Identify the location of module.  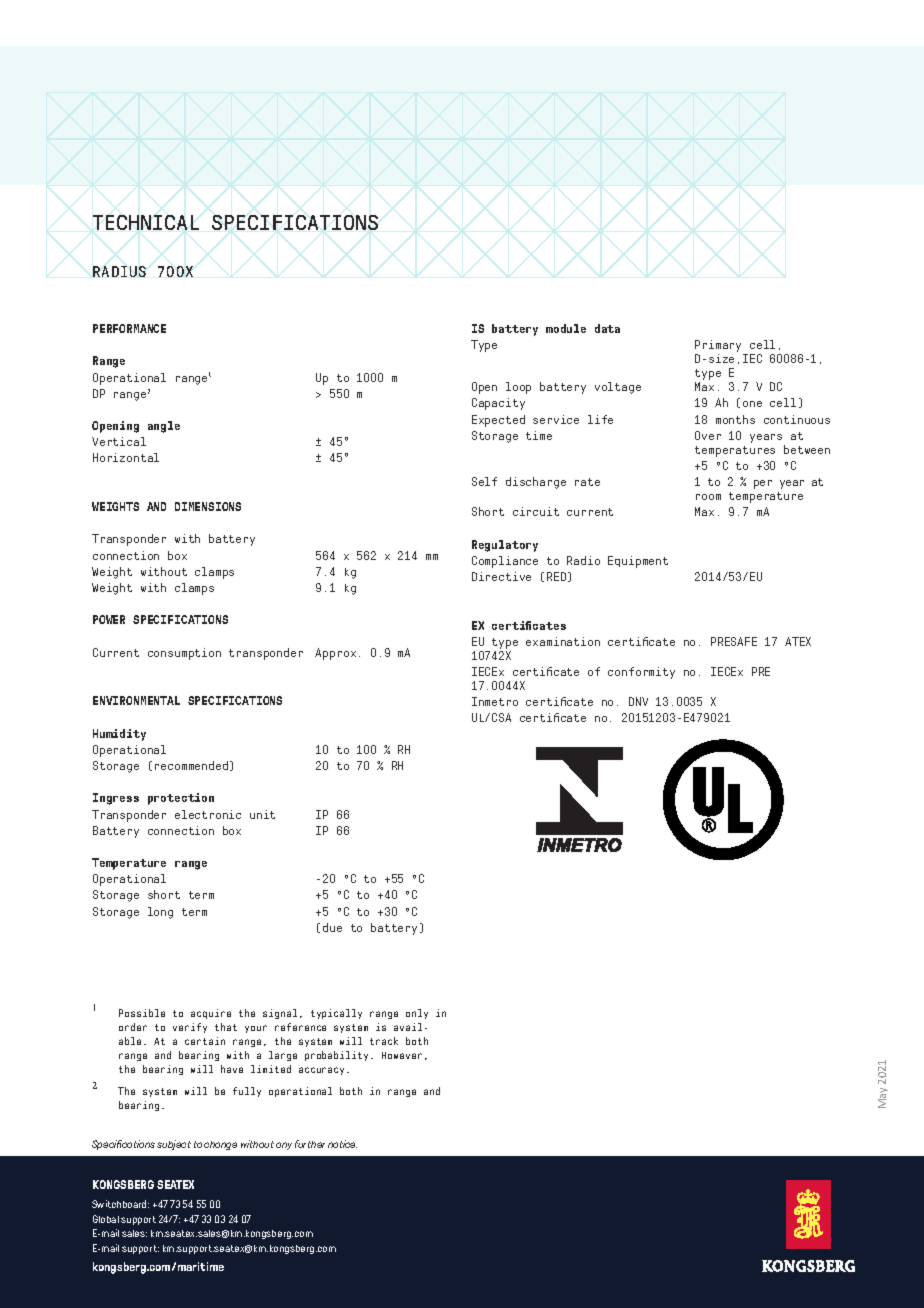
(566, 328).
